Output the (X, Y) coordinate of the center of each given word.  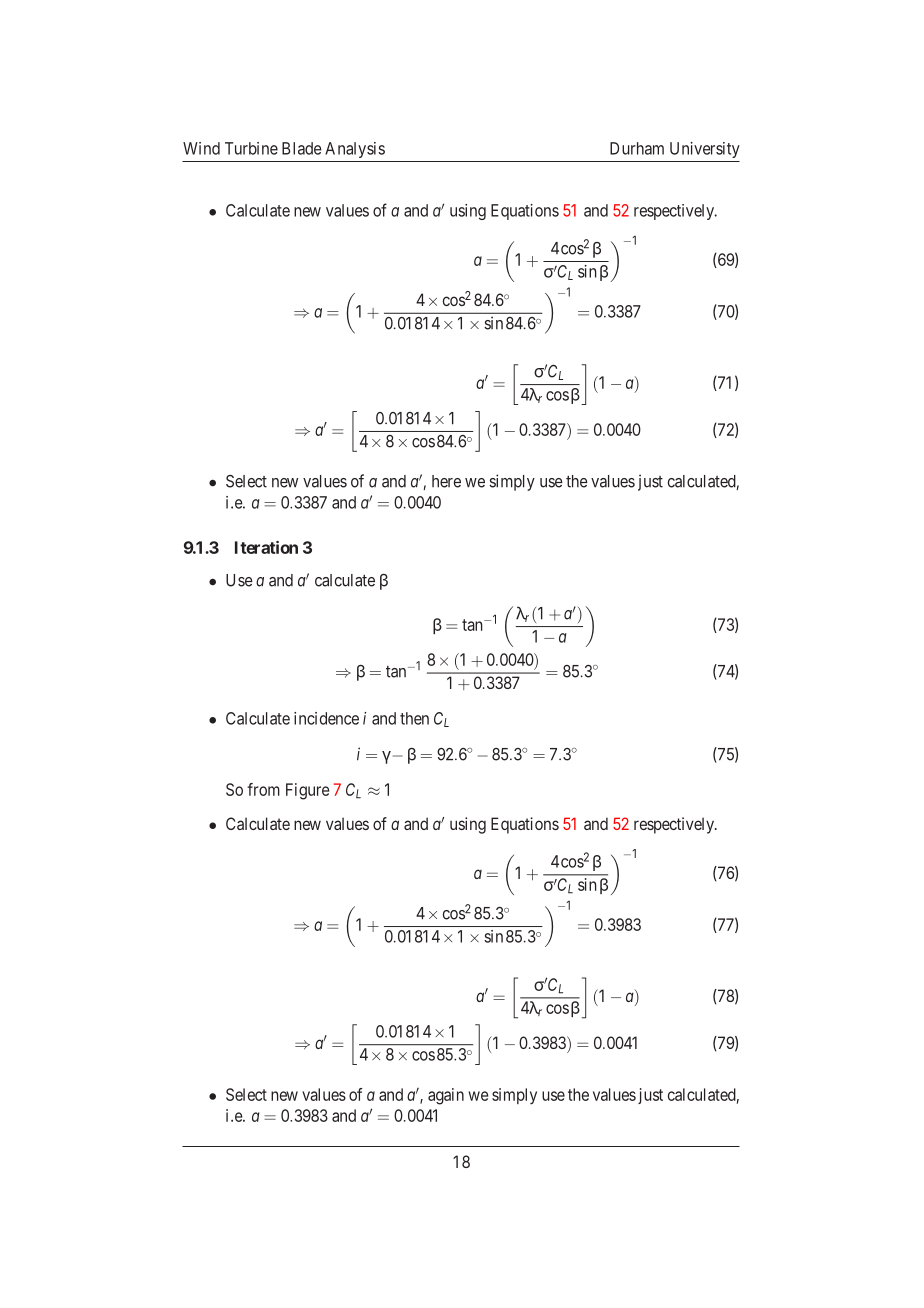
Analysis (355, 150)
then (414, 718)
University (705, 150)
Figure (307, 791)
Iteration (266, 547)
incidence (326, 718)
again (446, 1096)
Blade (302, 148)
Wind (201, 148)
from (263, 789)
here (446, 481)
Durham (637, 148)
